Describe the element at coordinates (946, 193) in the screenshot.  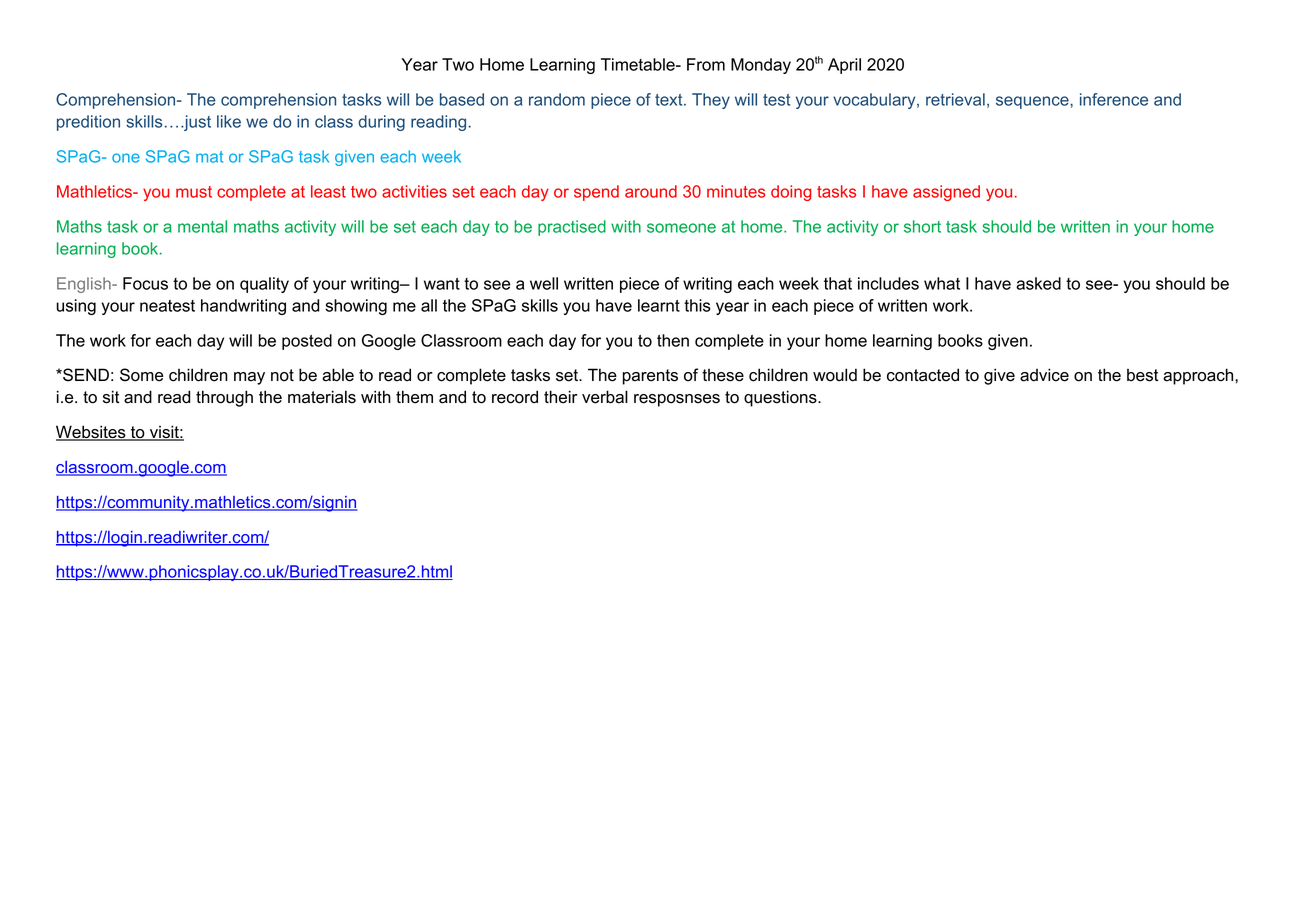
I see `assigned` at that location.
